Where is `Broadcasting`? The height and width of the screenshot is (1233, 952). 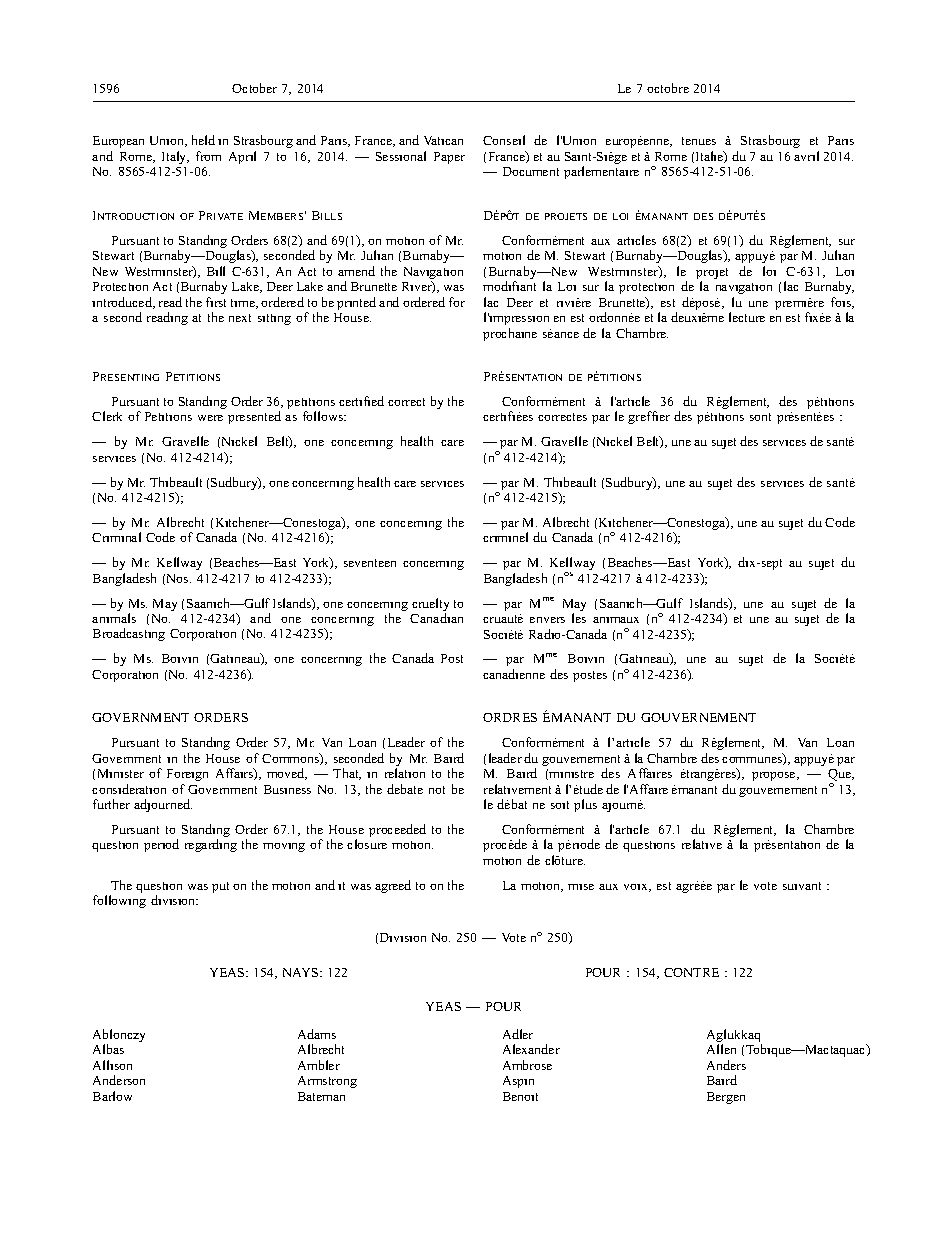
Broadcasting is located at coordinates (129, 634).
